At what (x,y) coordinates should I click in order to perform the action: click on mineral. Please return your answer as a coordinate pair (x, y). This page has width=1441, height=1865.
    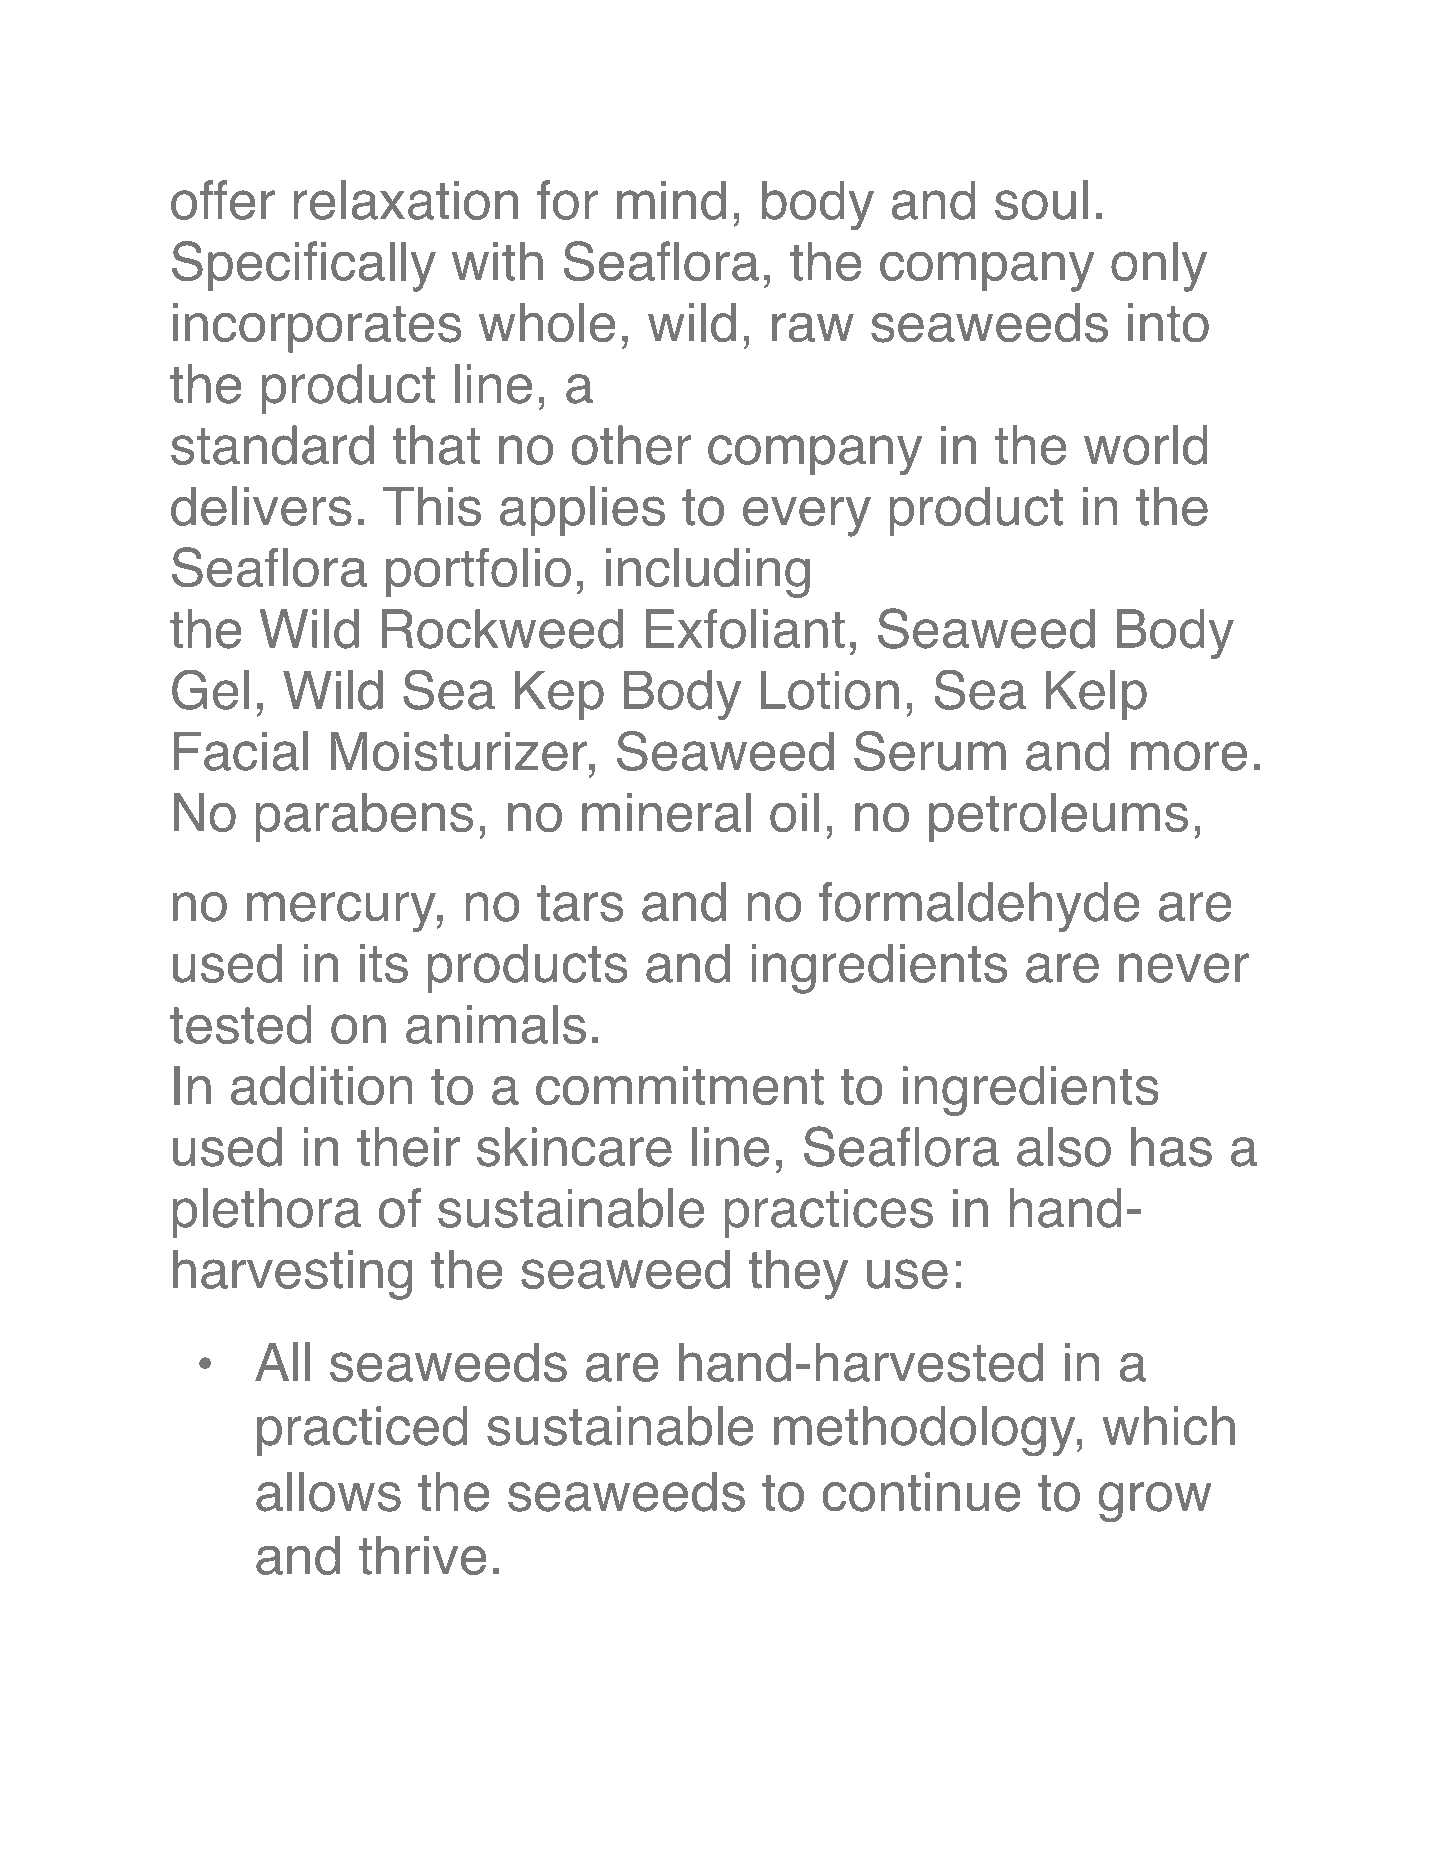
    Looking at the image, I should click on (666, 812).
